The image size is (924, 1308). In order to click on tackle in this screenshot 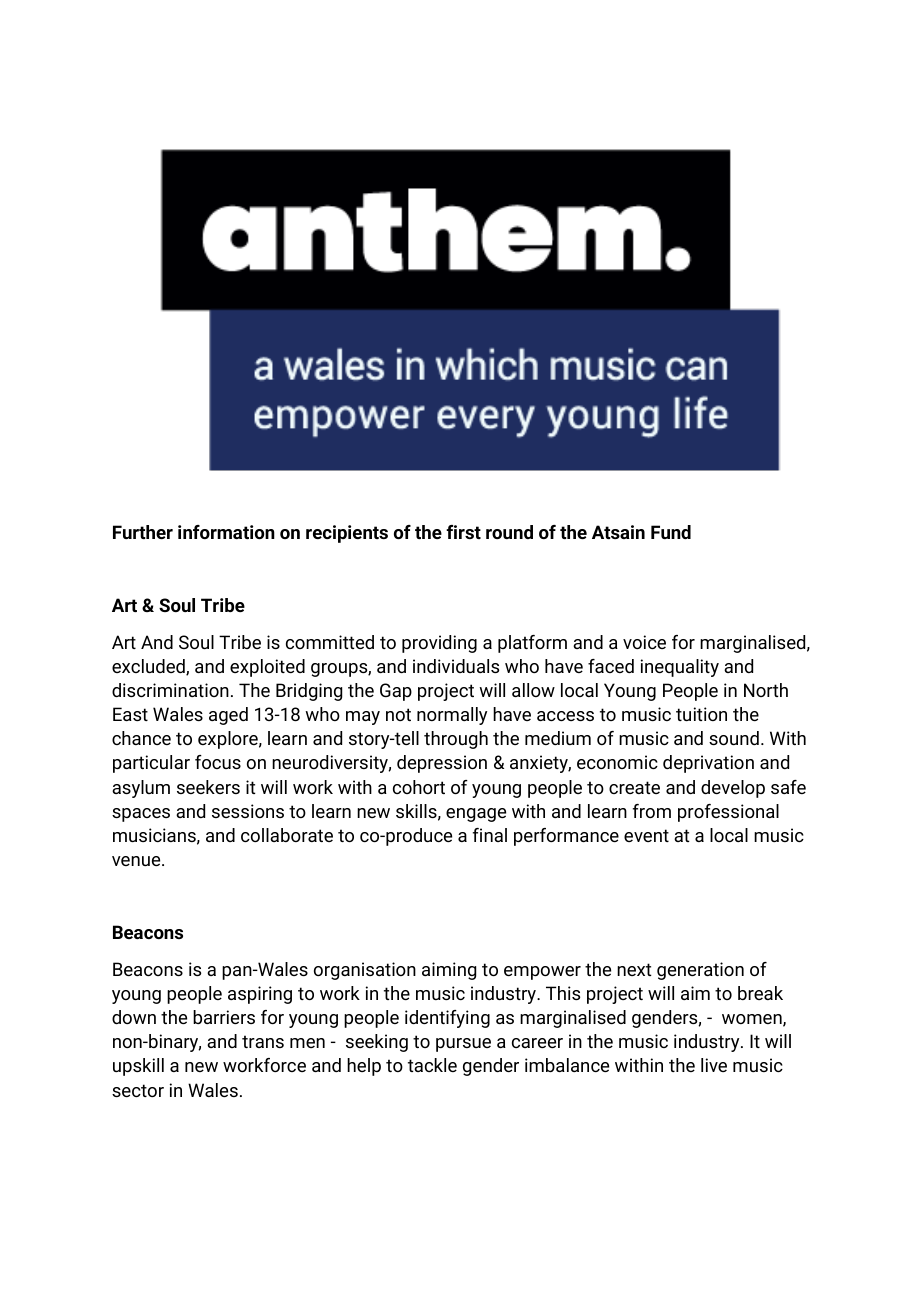, I will do `click(432, 1065)`.
